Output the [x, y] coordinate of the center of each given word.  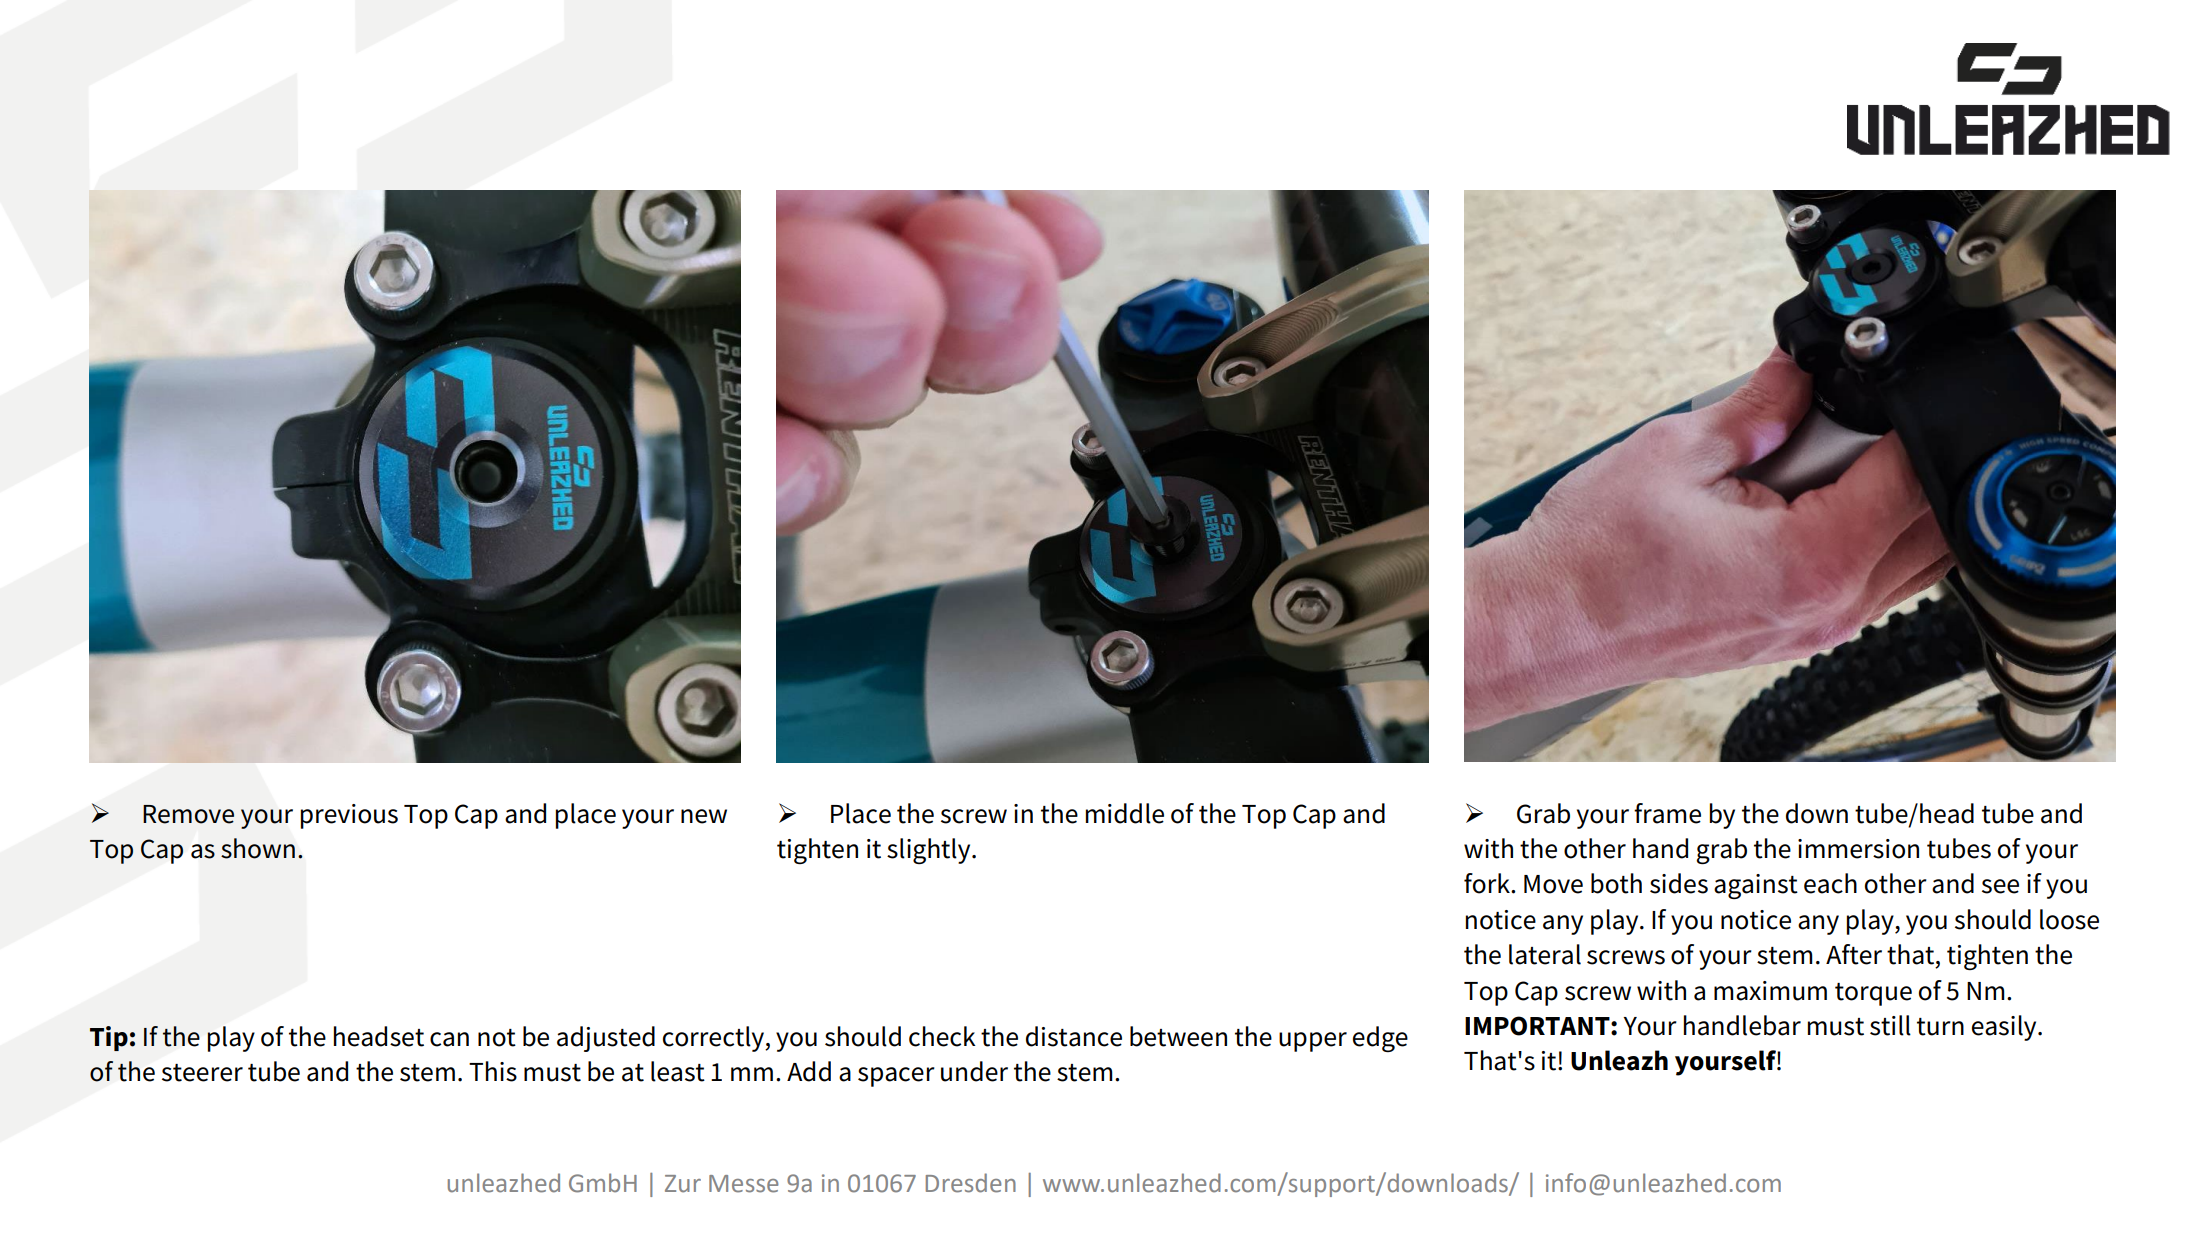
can [449, 1039]
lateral [1545, 954]
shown [258, 848]
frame [1667, 813]
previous [349, 816]
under [974, 1071]
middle [1125, 813]
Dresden [971, 1183]
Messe [744, 1184]
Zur [683, 1184]
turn [1940, 1027]
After [1854, 954]
